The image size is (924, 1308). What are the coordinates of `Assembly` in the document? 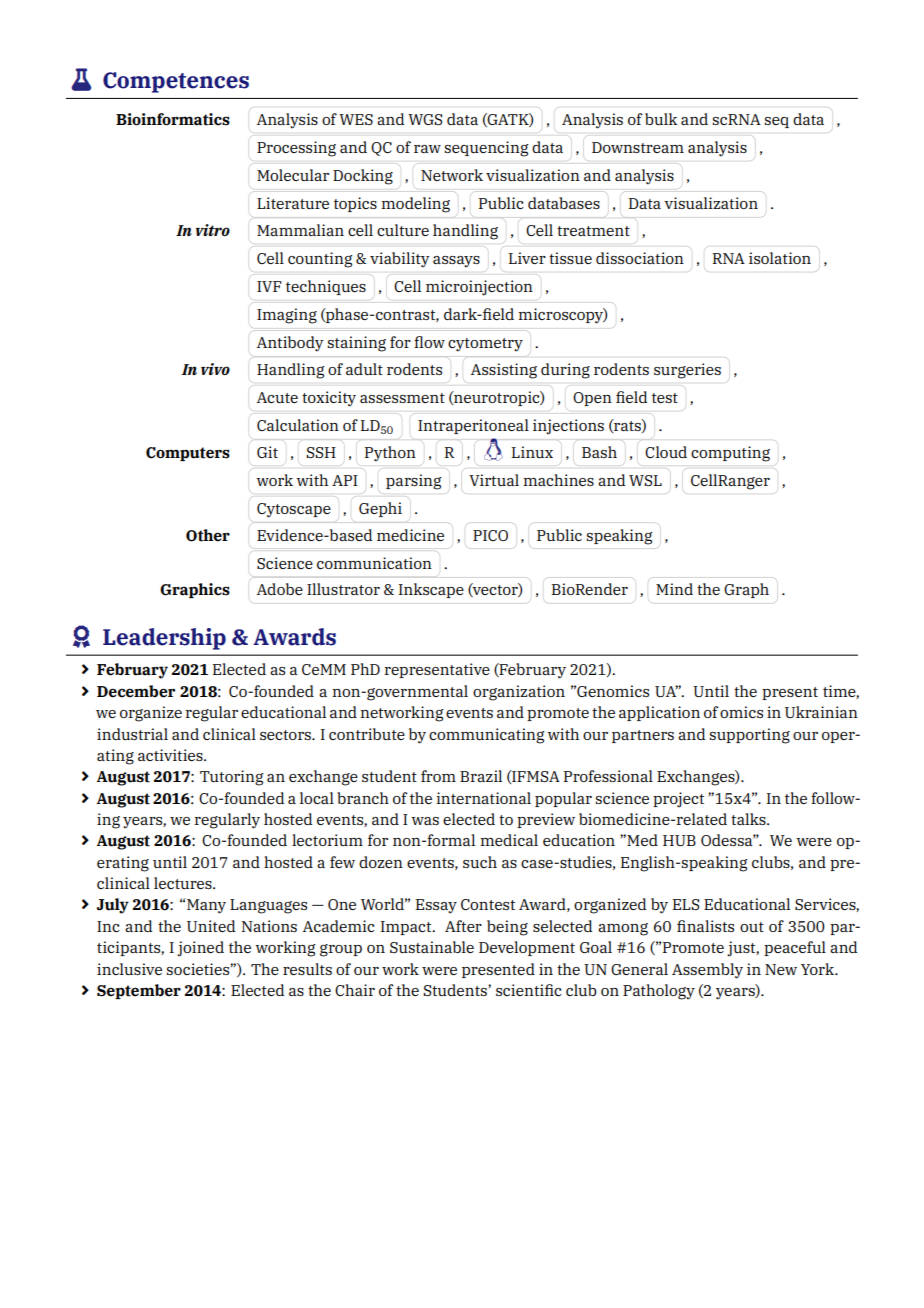 It's located at (707, 971).
